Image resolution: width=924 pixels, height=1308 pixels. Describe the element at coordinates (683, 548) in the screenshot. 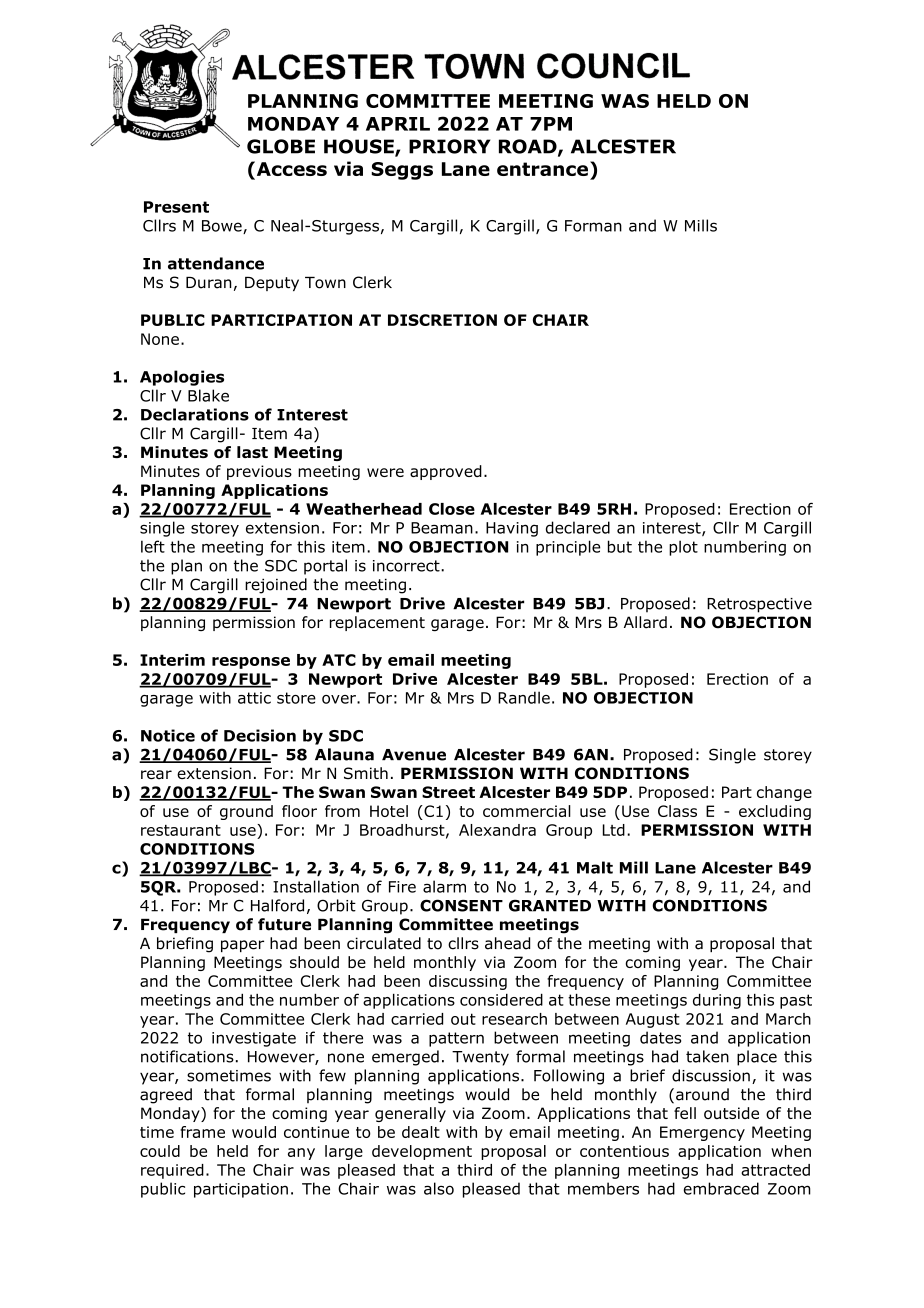

I see `plot` at that location.
